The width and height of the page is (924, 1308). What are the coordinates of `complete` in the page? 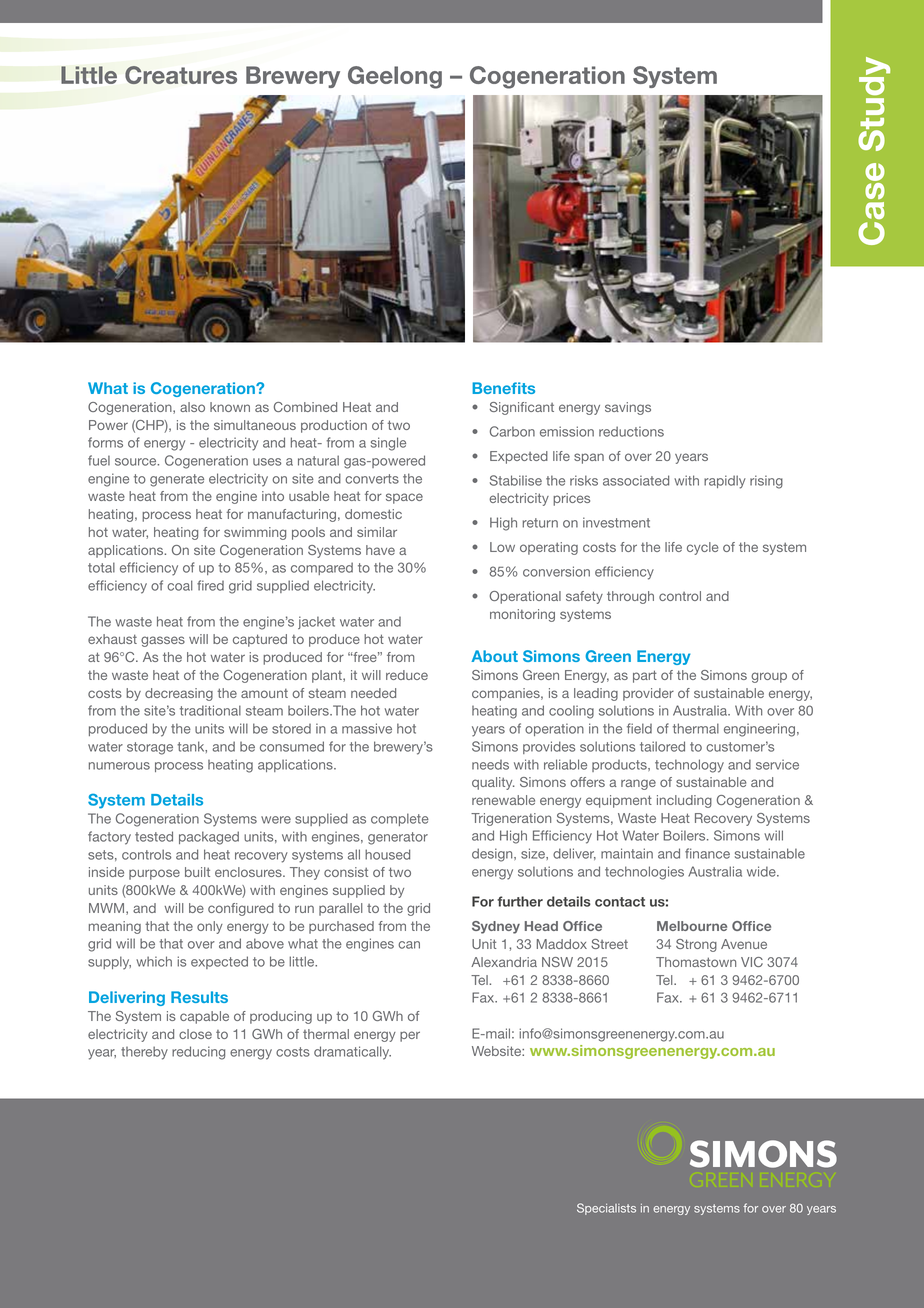 It's located at (400, 819).
